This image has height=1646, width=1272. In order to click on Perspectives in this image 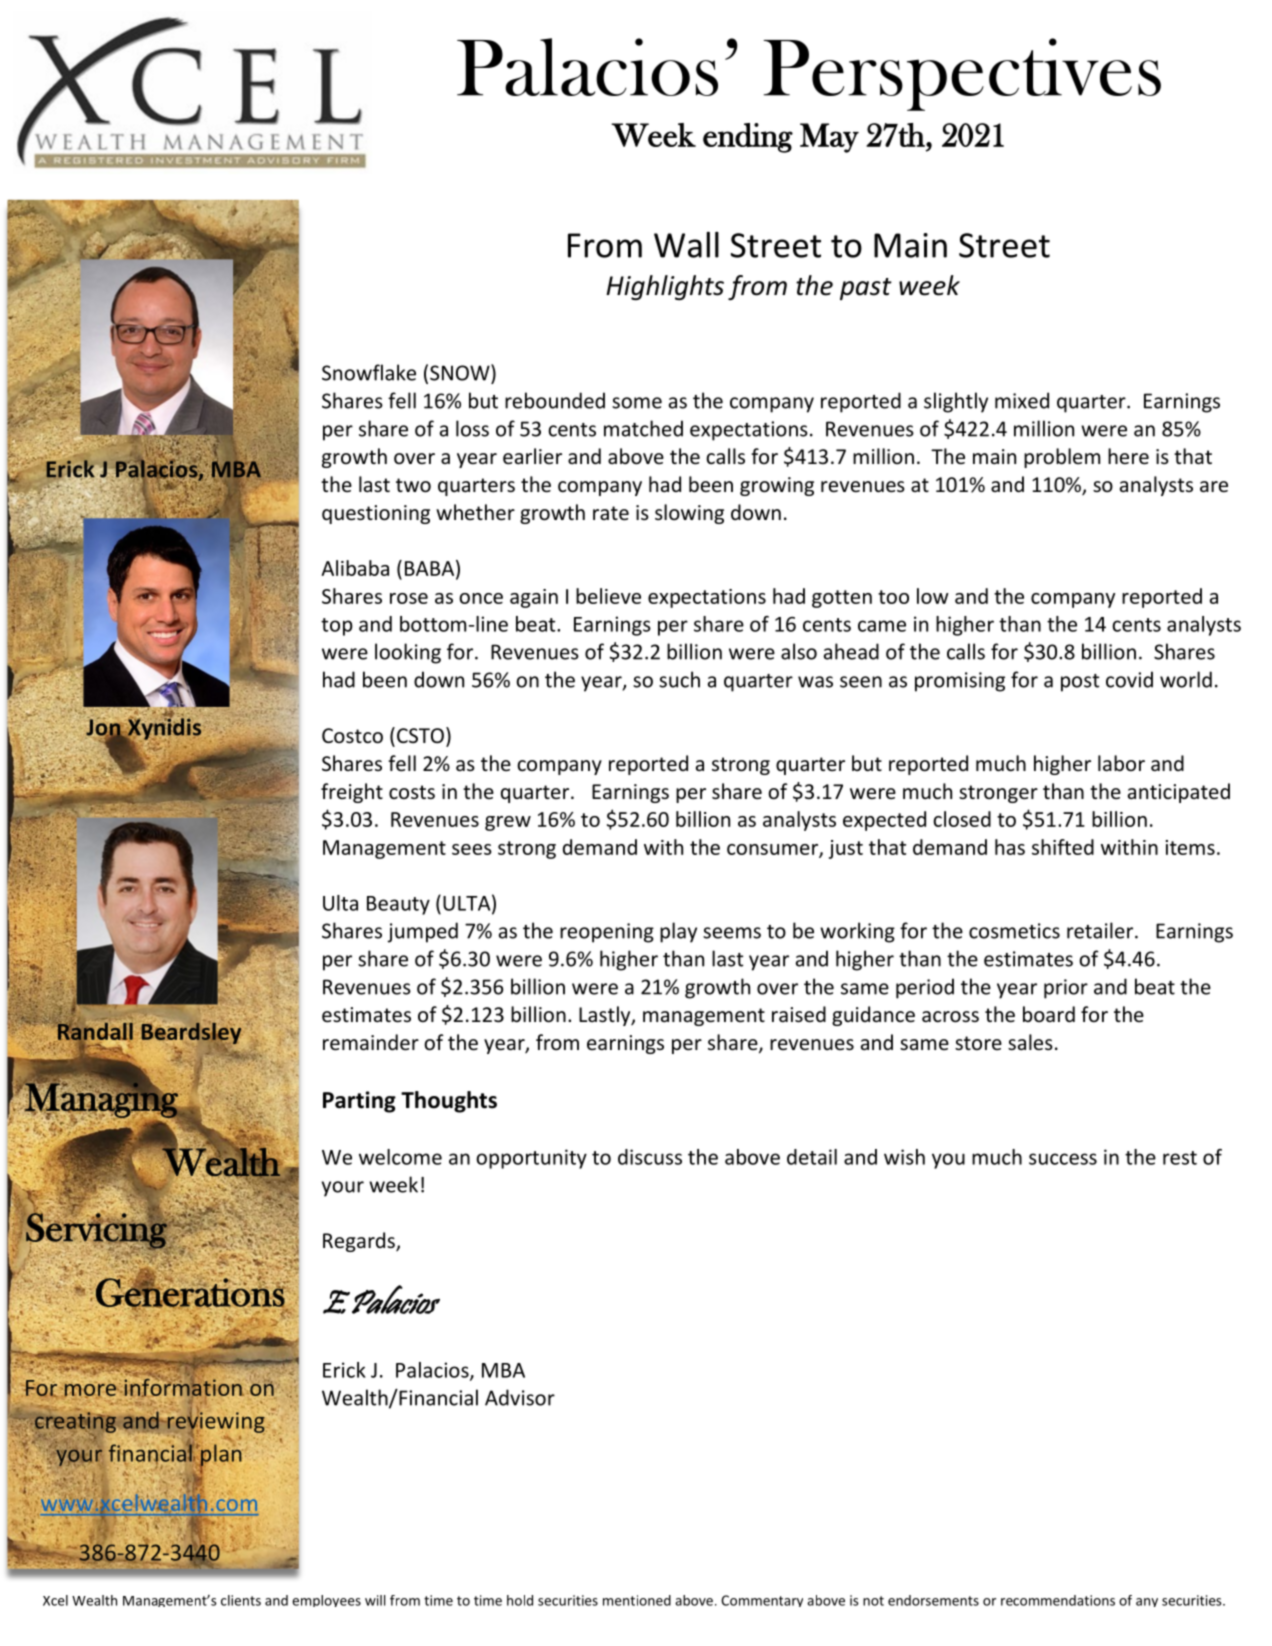, I will do `click(962, 74)`.
